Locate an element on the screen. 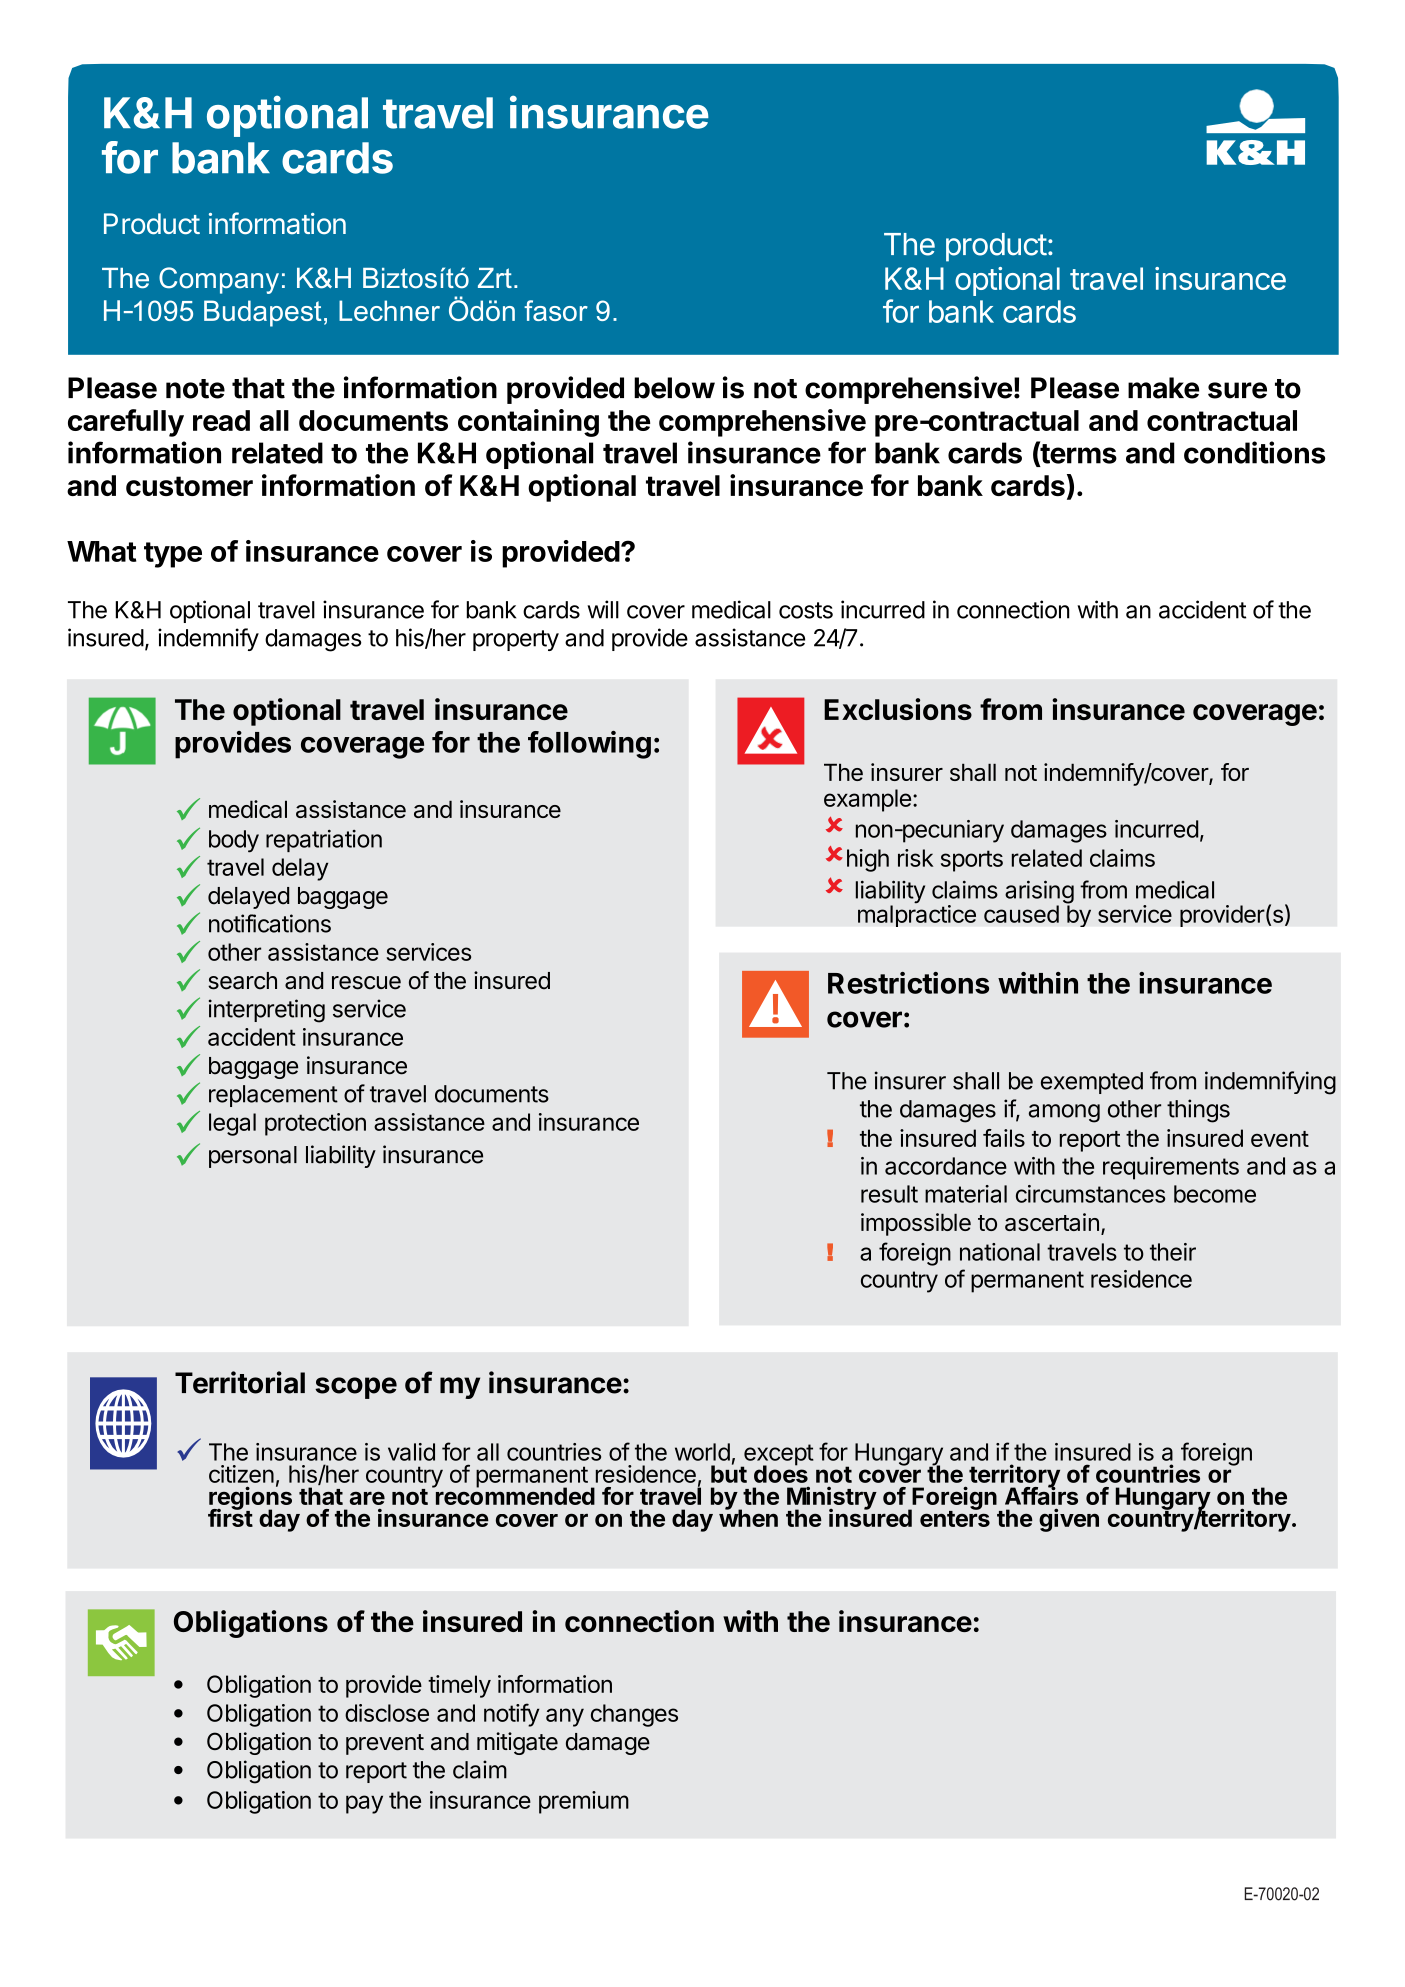 The image size is (1405, 1987). changes is located at coordinates (634, 1715).
